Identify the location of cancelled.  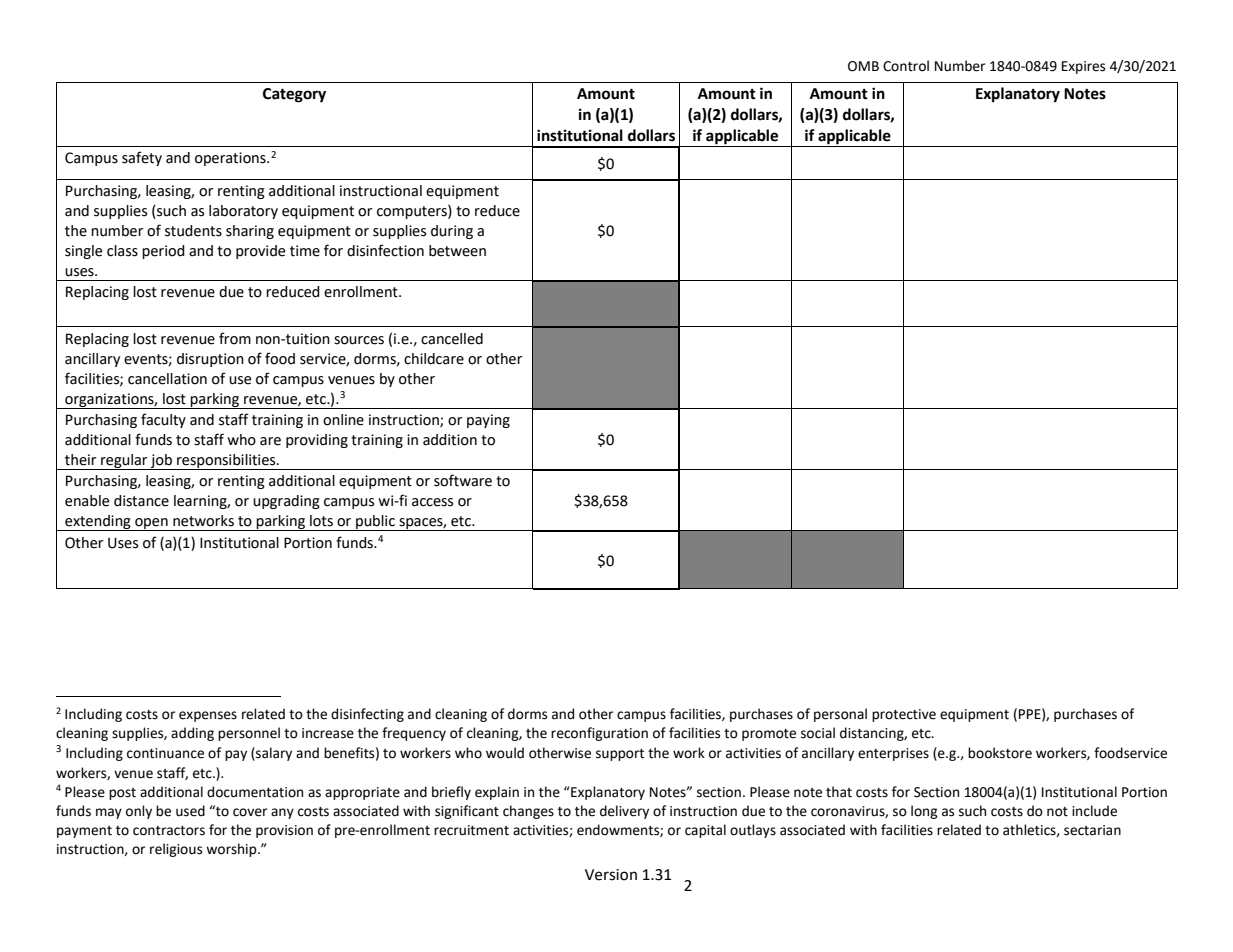
(452, 339).
